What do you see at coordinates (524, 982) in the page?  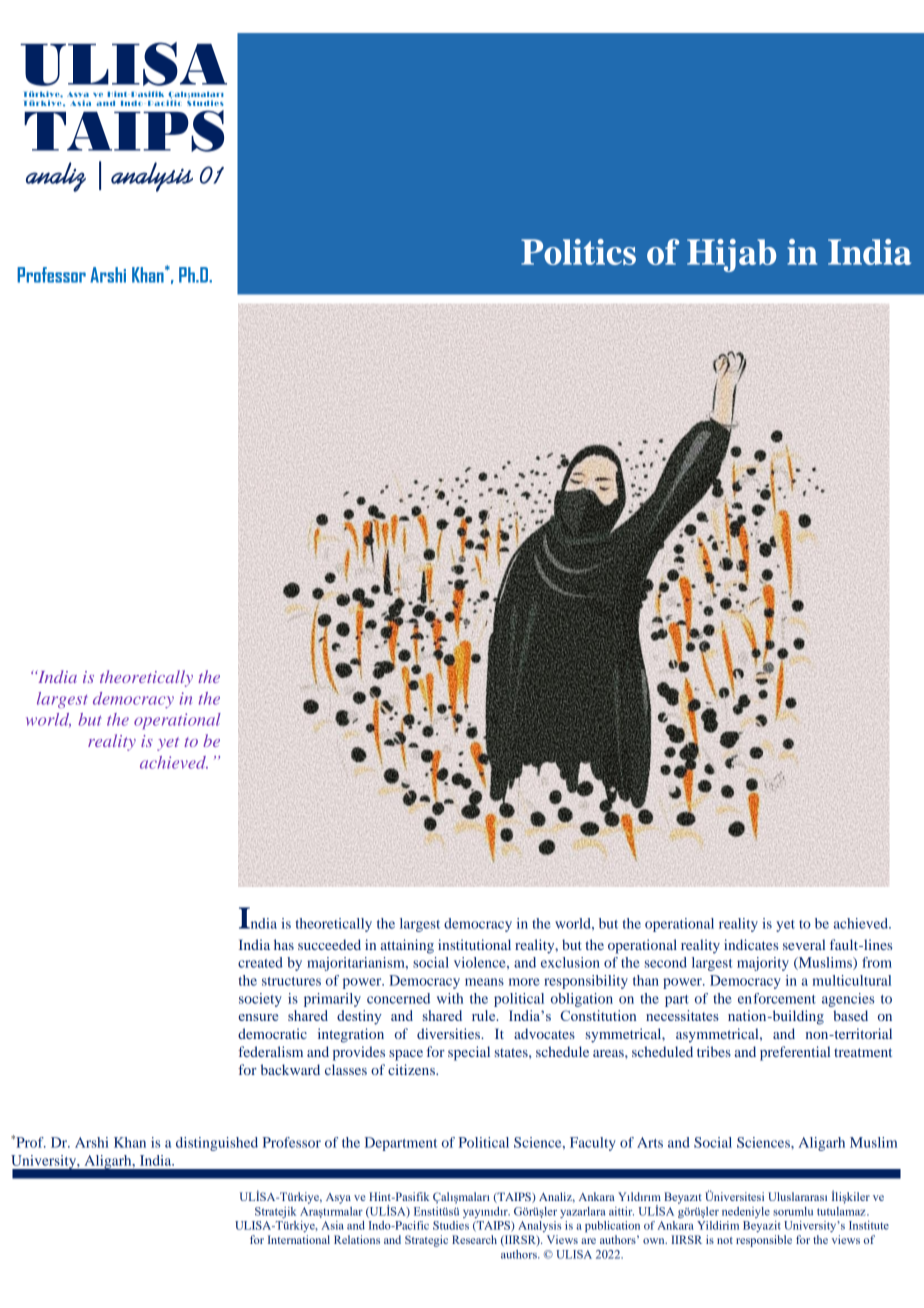 I see `more` at bounding box center [524, 982].
